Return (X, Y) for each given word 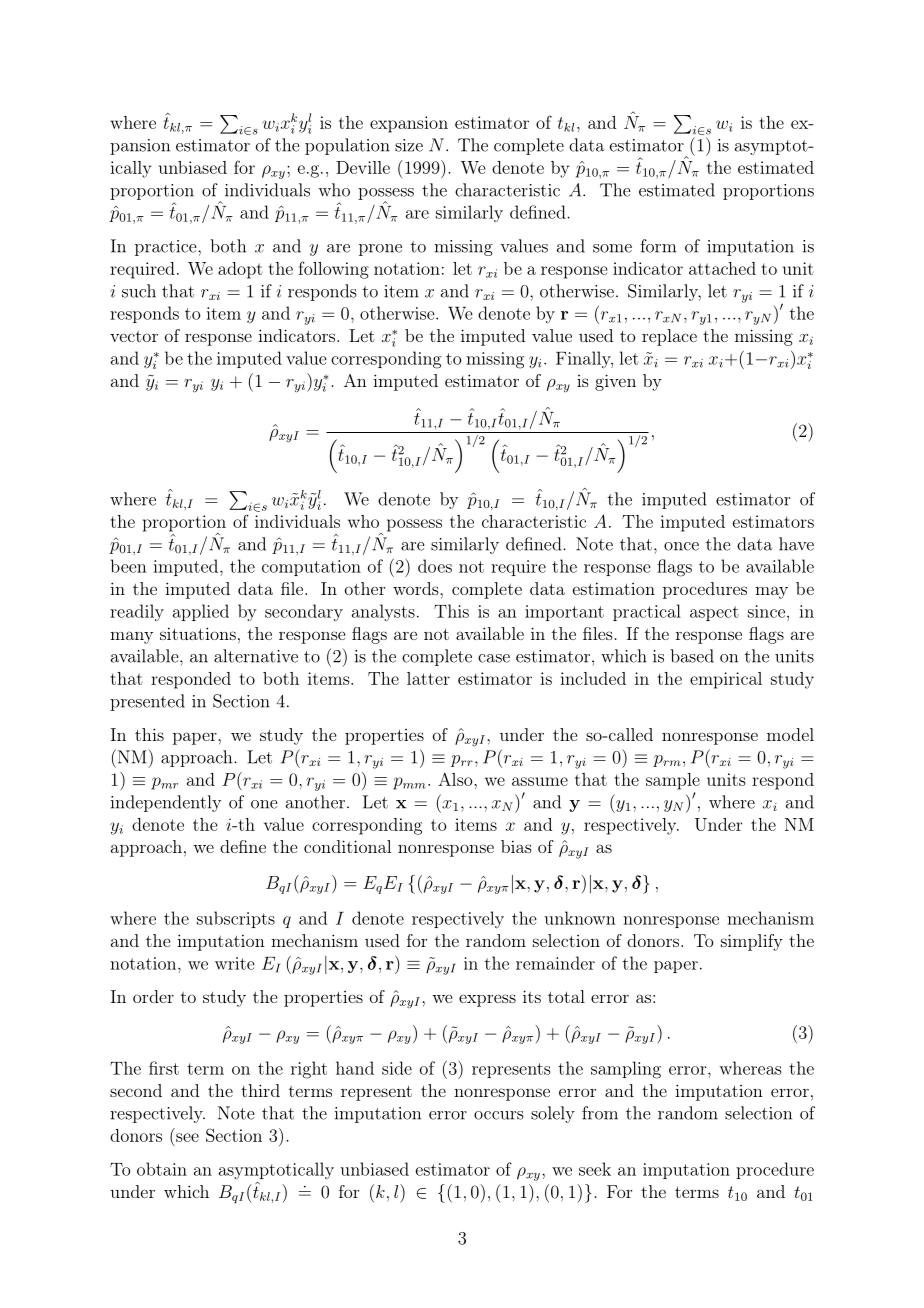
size (409, 145)
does (435, 566)
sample (673, 781)
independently (166, 803)
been (129, 566)
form (658, 246)
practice (167, 248)
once (681, 546)
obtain (162, 1169)
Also (456, 779)
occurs (499, 1115)
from (600, 1113)
